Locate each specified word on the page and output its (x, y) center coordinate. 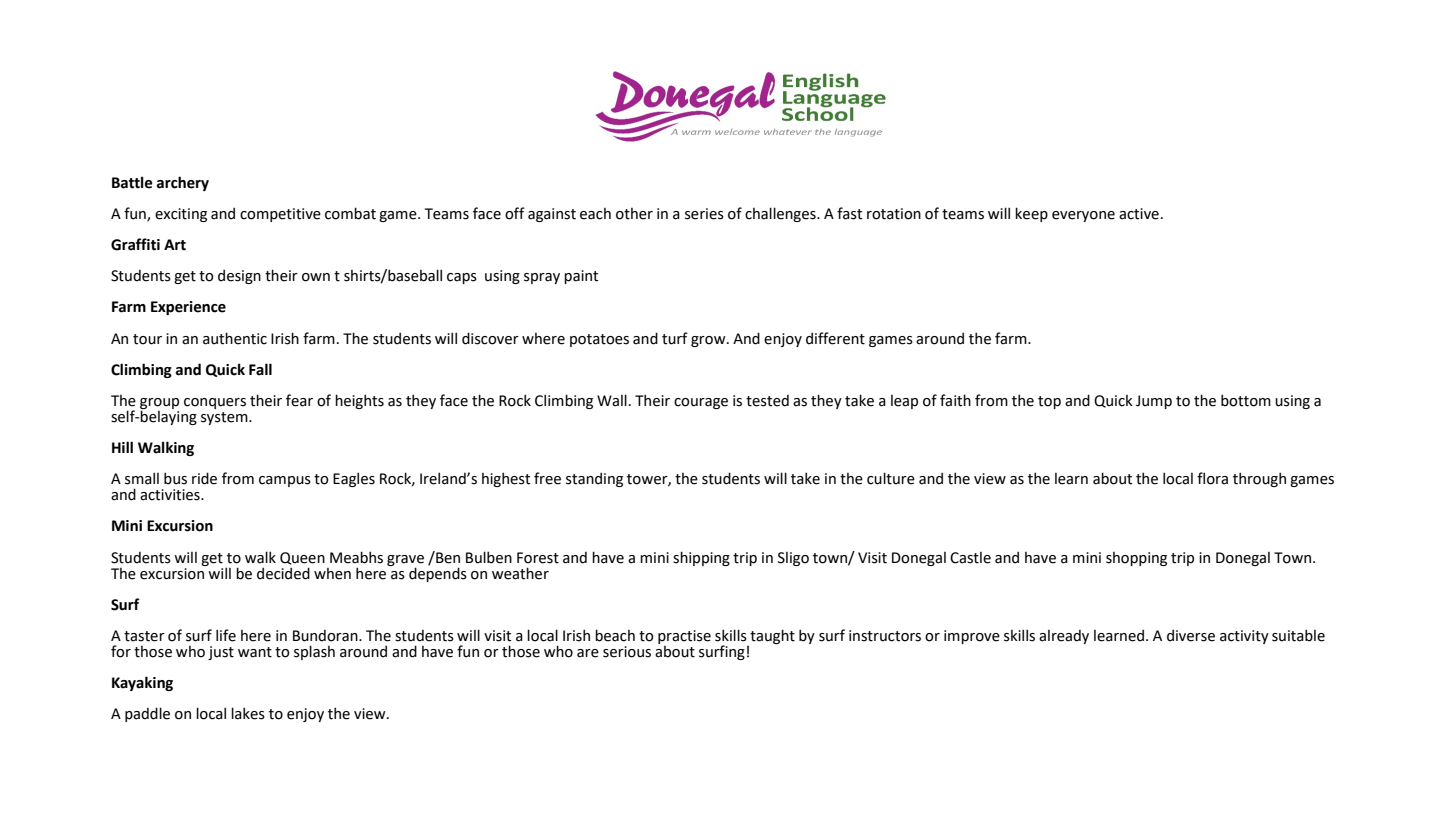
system (225, 418)
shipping (701, 558)
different (835, 338)
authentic (235, 338)
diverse (1191, 636)
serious (627, 652)
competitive (280, 215)
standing (594, 480)
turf (675, 338)
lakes (248, 713)
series (704, 214)
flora (1212, 478)
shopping (1136, 559)
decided (283, 573)
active (1139, 214)
